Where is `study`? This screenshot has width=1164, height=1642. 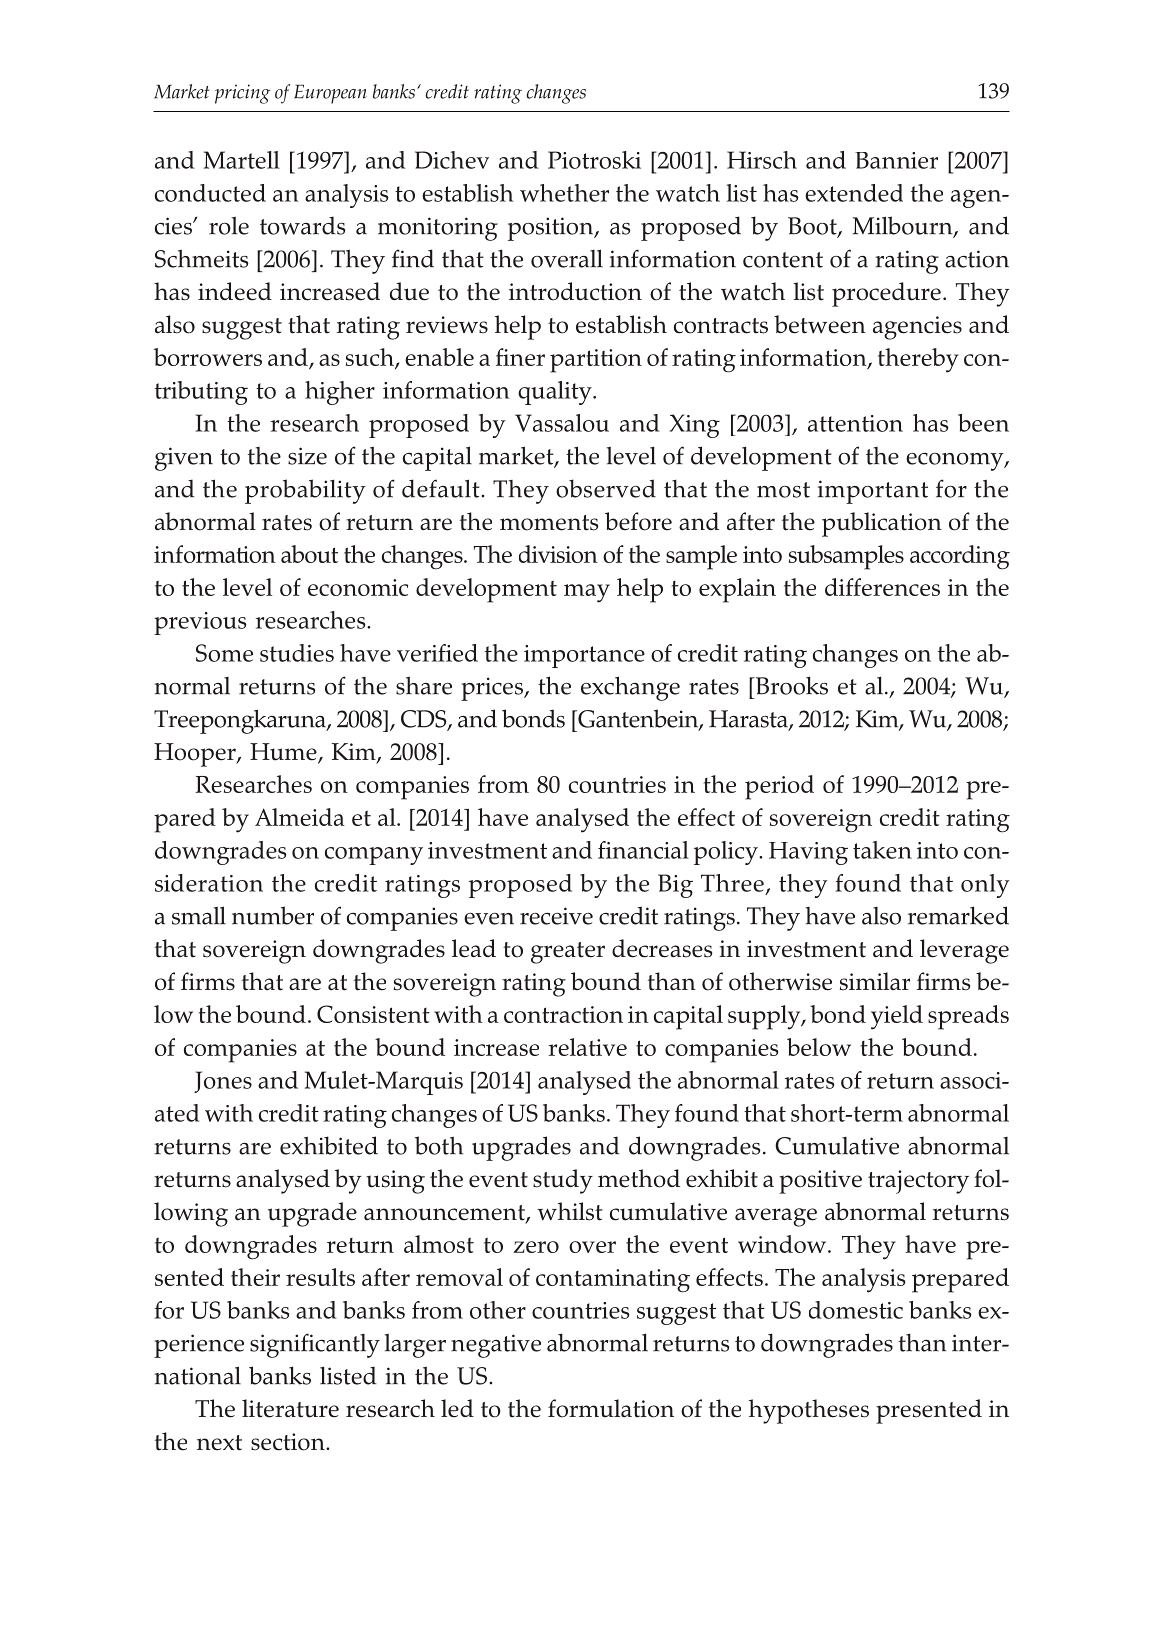
study is located at coordinates (563, 1181).
